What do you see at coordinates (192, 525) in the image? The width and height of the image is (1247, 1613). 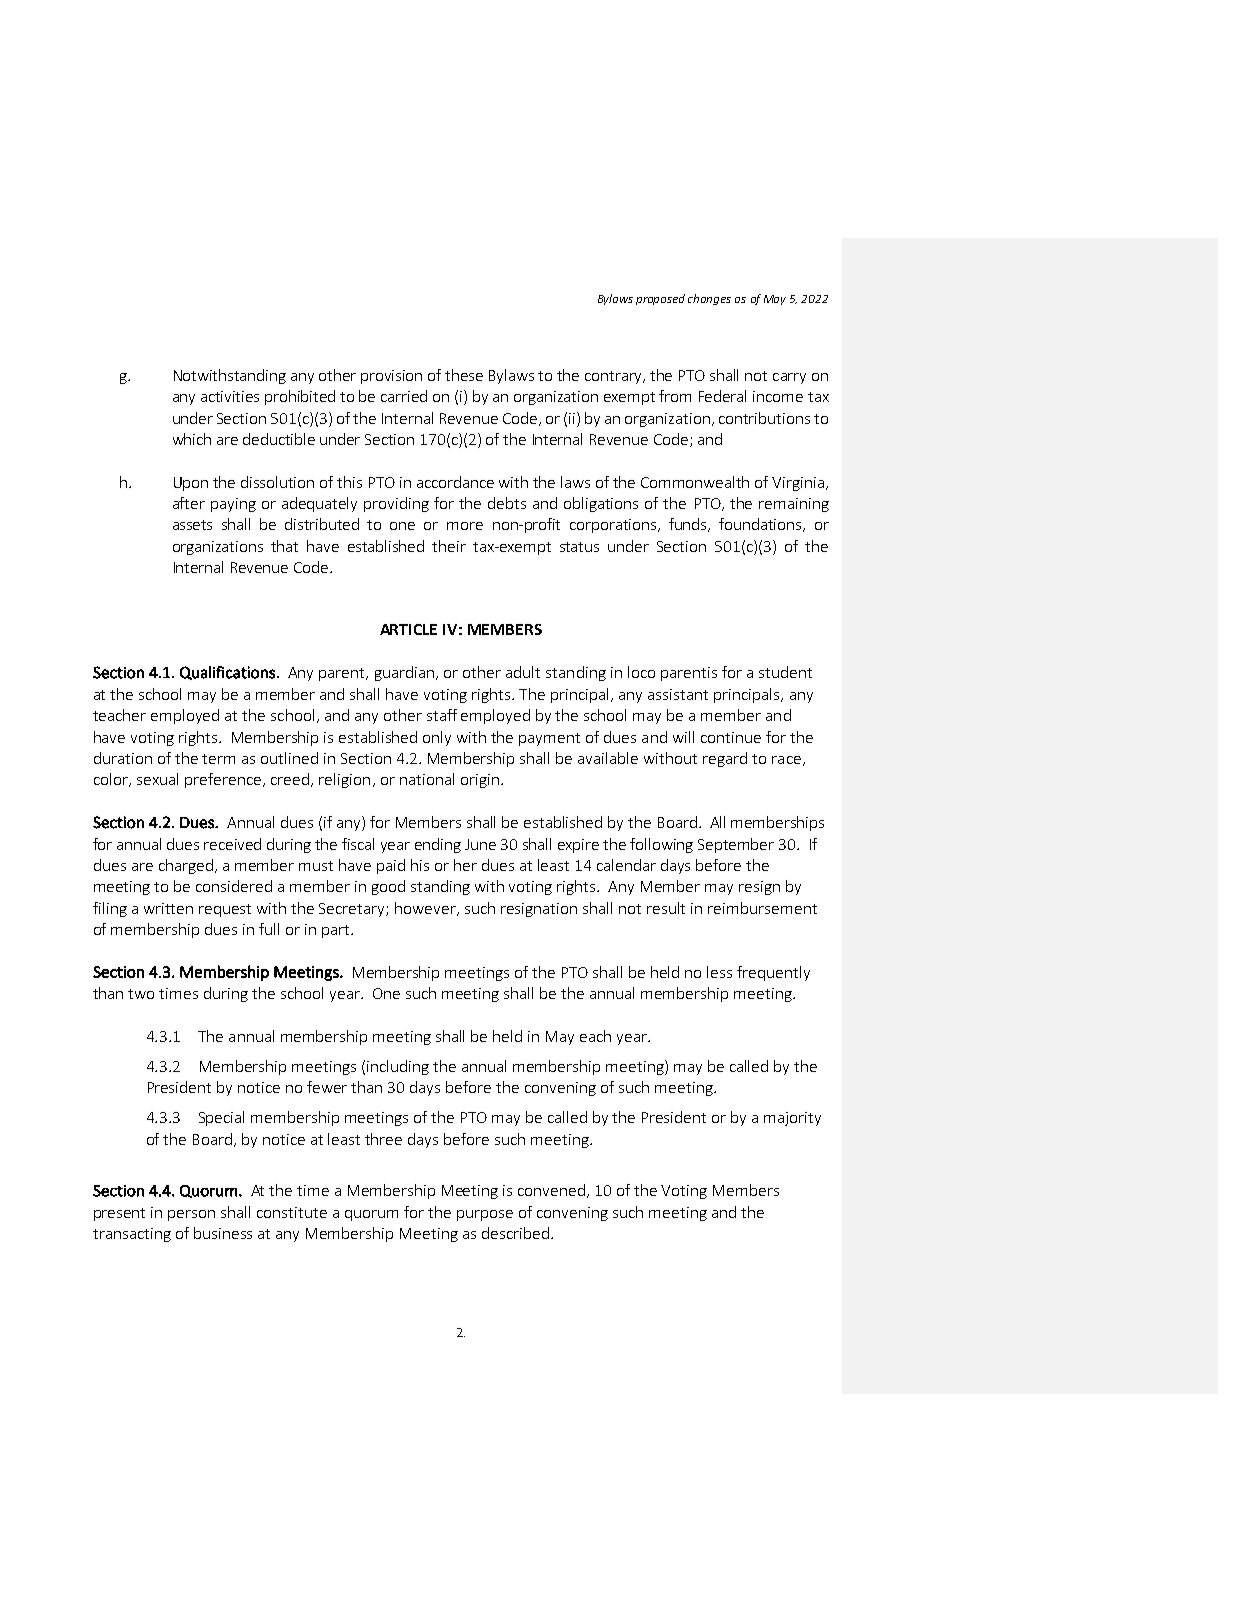 I see `assets` at bounding box center [192, 525].
